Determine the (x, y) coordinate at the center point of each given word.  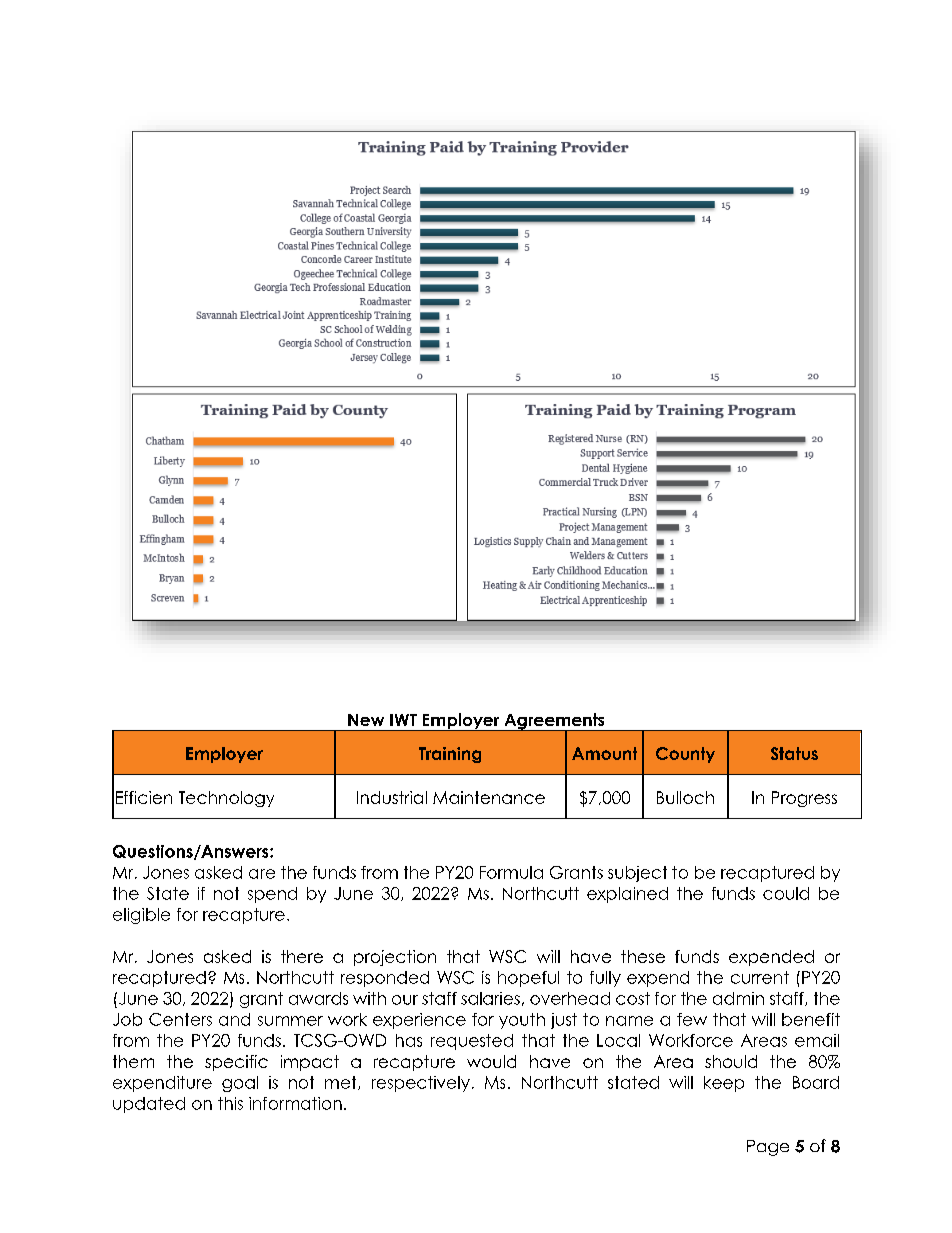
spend (272, 895)
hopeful (528, 979)
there (302, 956)
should (731, 1061)
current (760, 977)
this (230, 1103)
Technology (226, 799)
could (786, 893)
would (491, 1061)
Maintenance (489, 797)
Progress (804, 799)
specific (236, 1063)
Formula (511, 872)
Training (450, 755)
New (366, 720)
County (685, 755)
